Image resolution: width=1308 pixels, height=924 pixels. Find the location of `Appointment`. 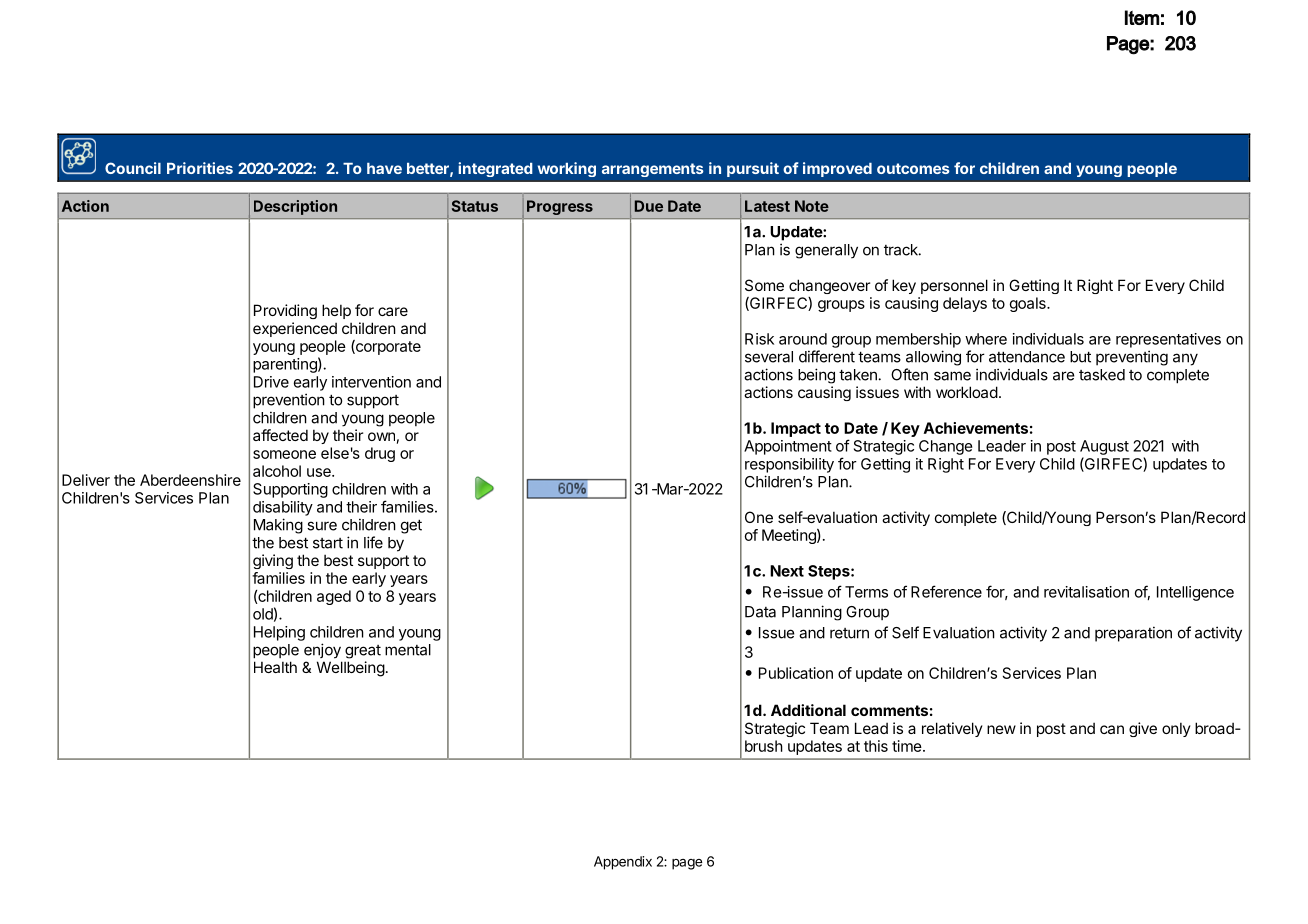

Appointment is located at coordinates (788, 447).
